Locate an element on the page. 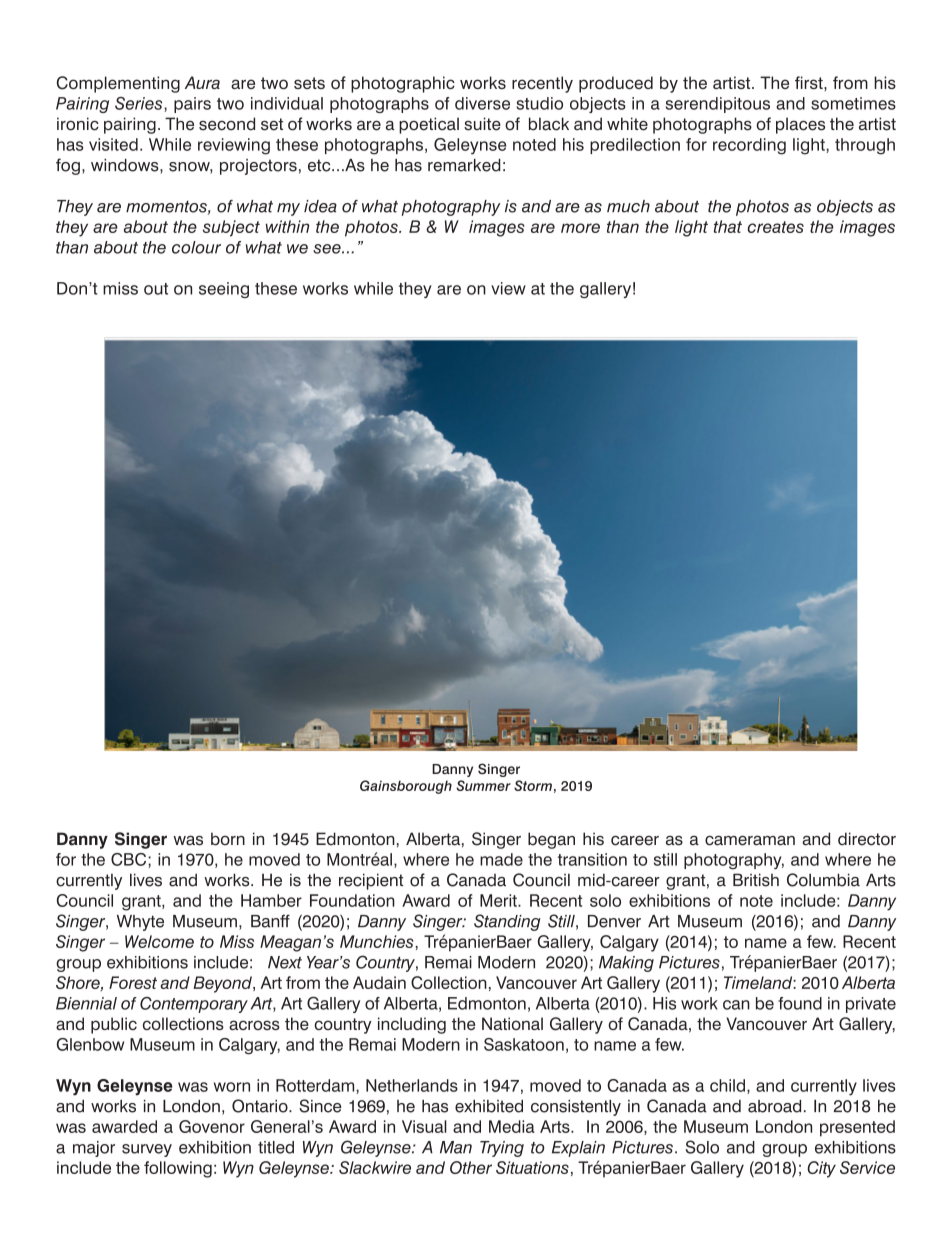 The image size is (952, 1233). Summer is located at coordinates (483, 785).
